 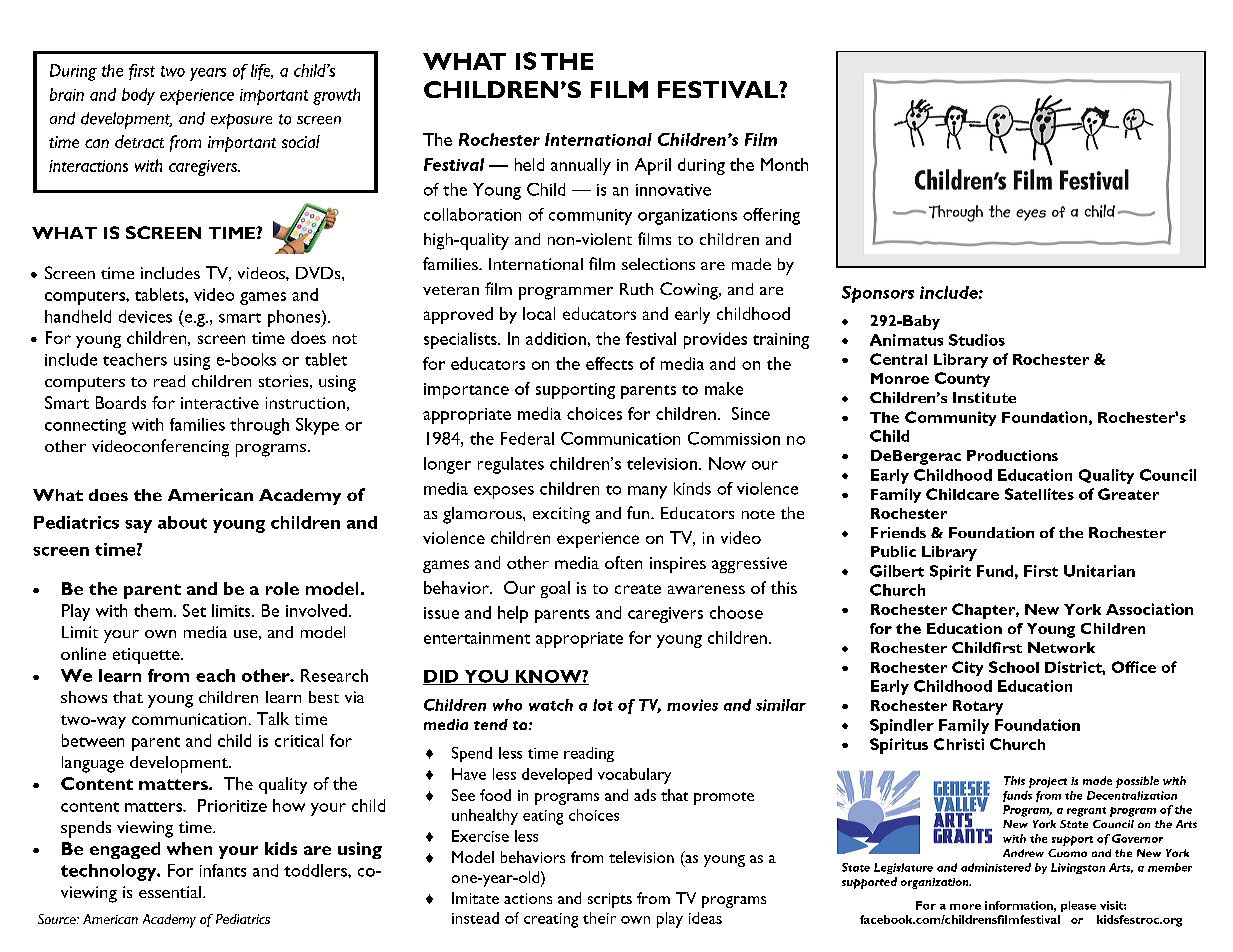 I want to click on essential, so click(x=170, y=892).
